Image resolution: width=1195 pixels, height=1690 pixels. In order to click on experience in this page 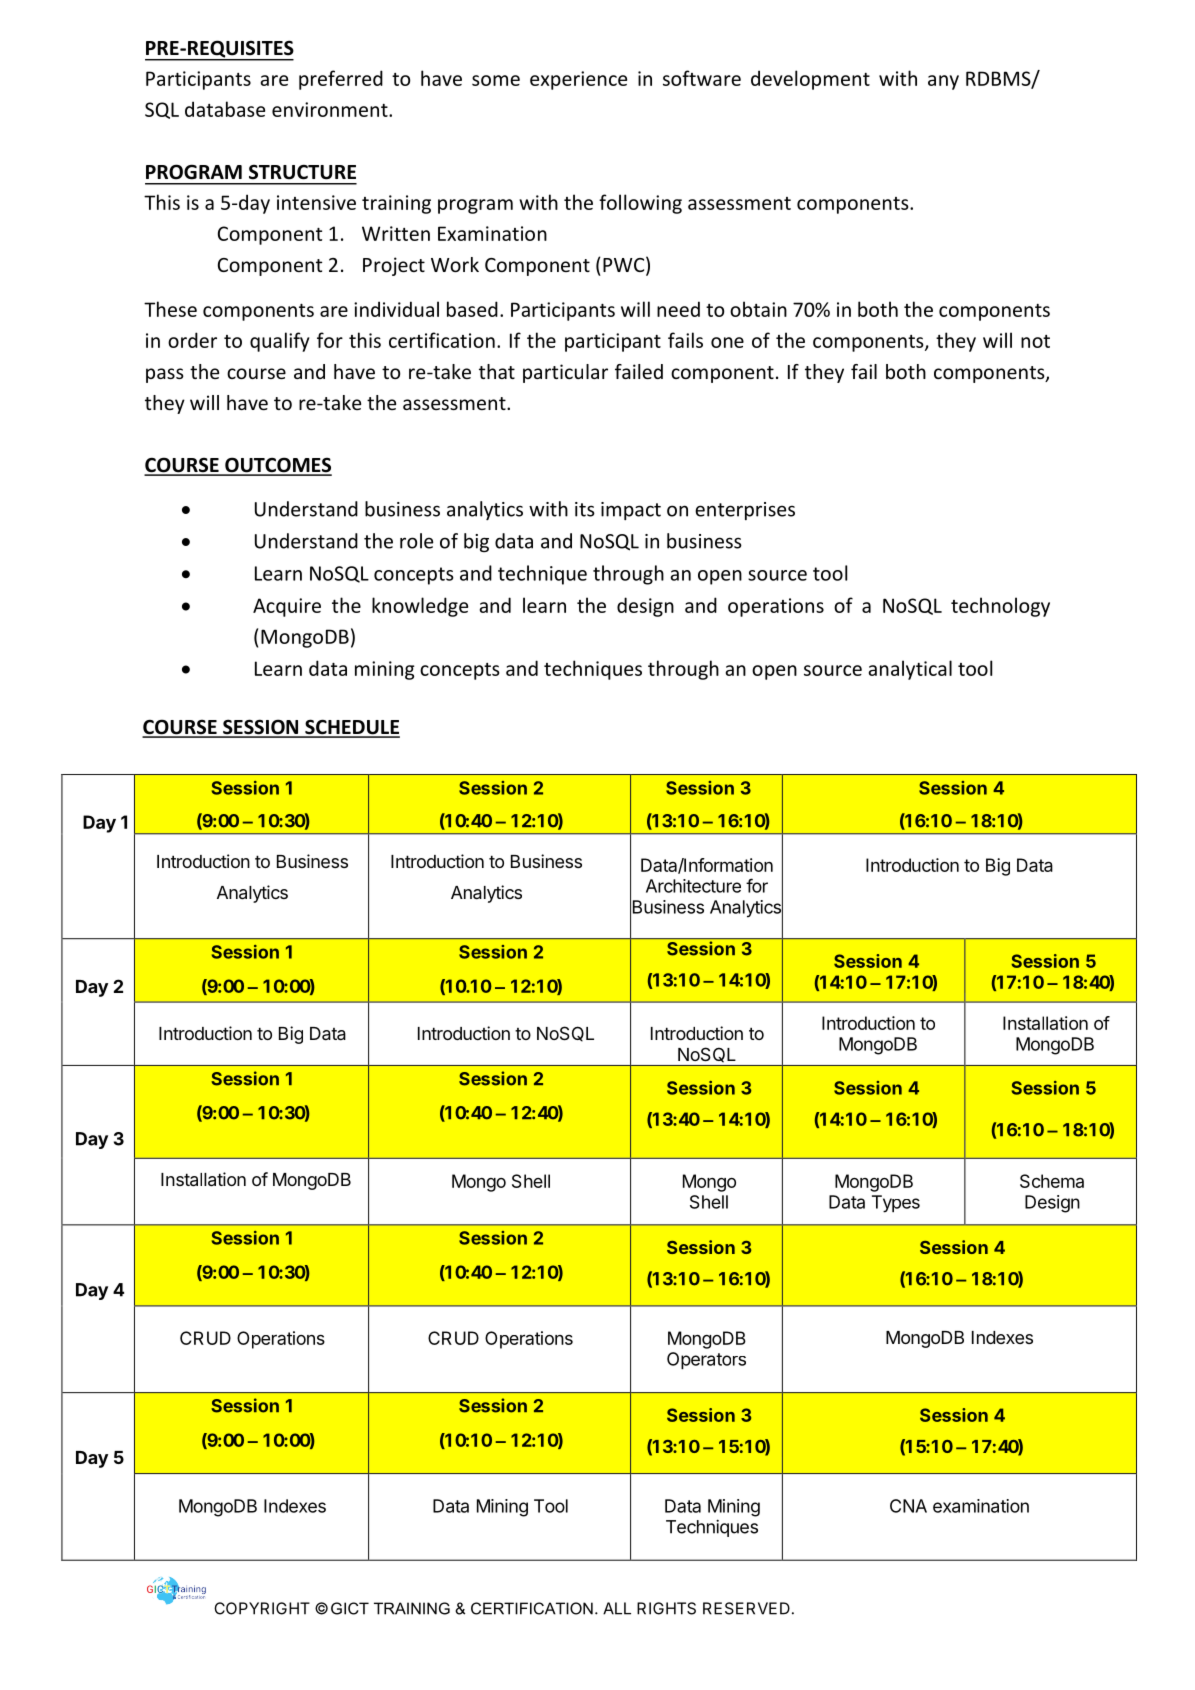, I will do `click(578, 80)`.
